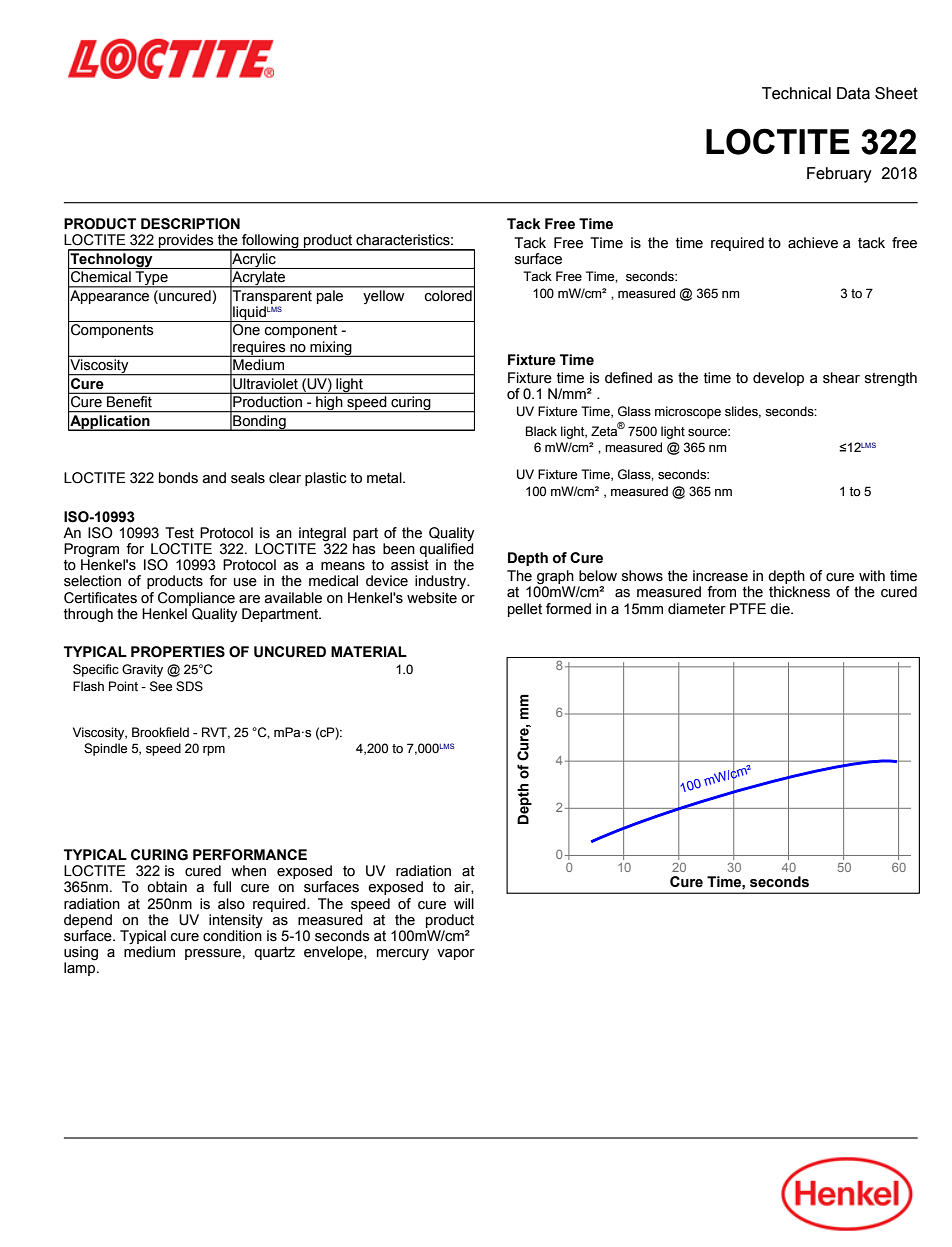 Image resolution: width=952 pixels, height=1247 pixels. I want to click on Data, so click(853, 93).
